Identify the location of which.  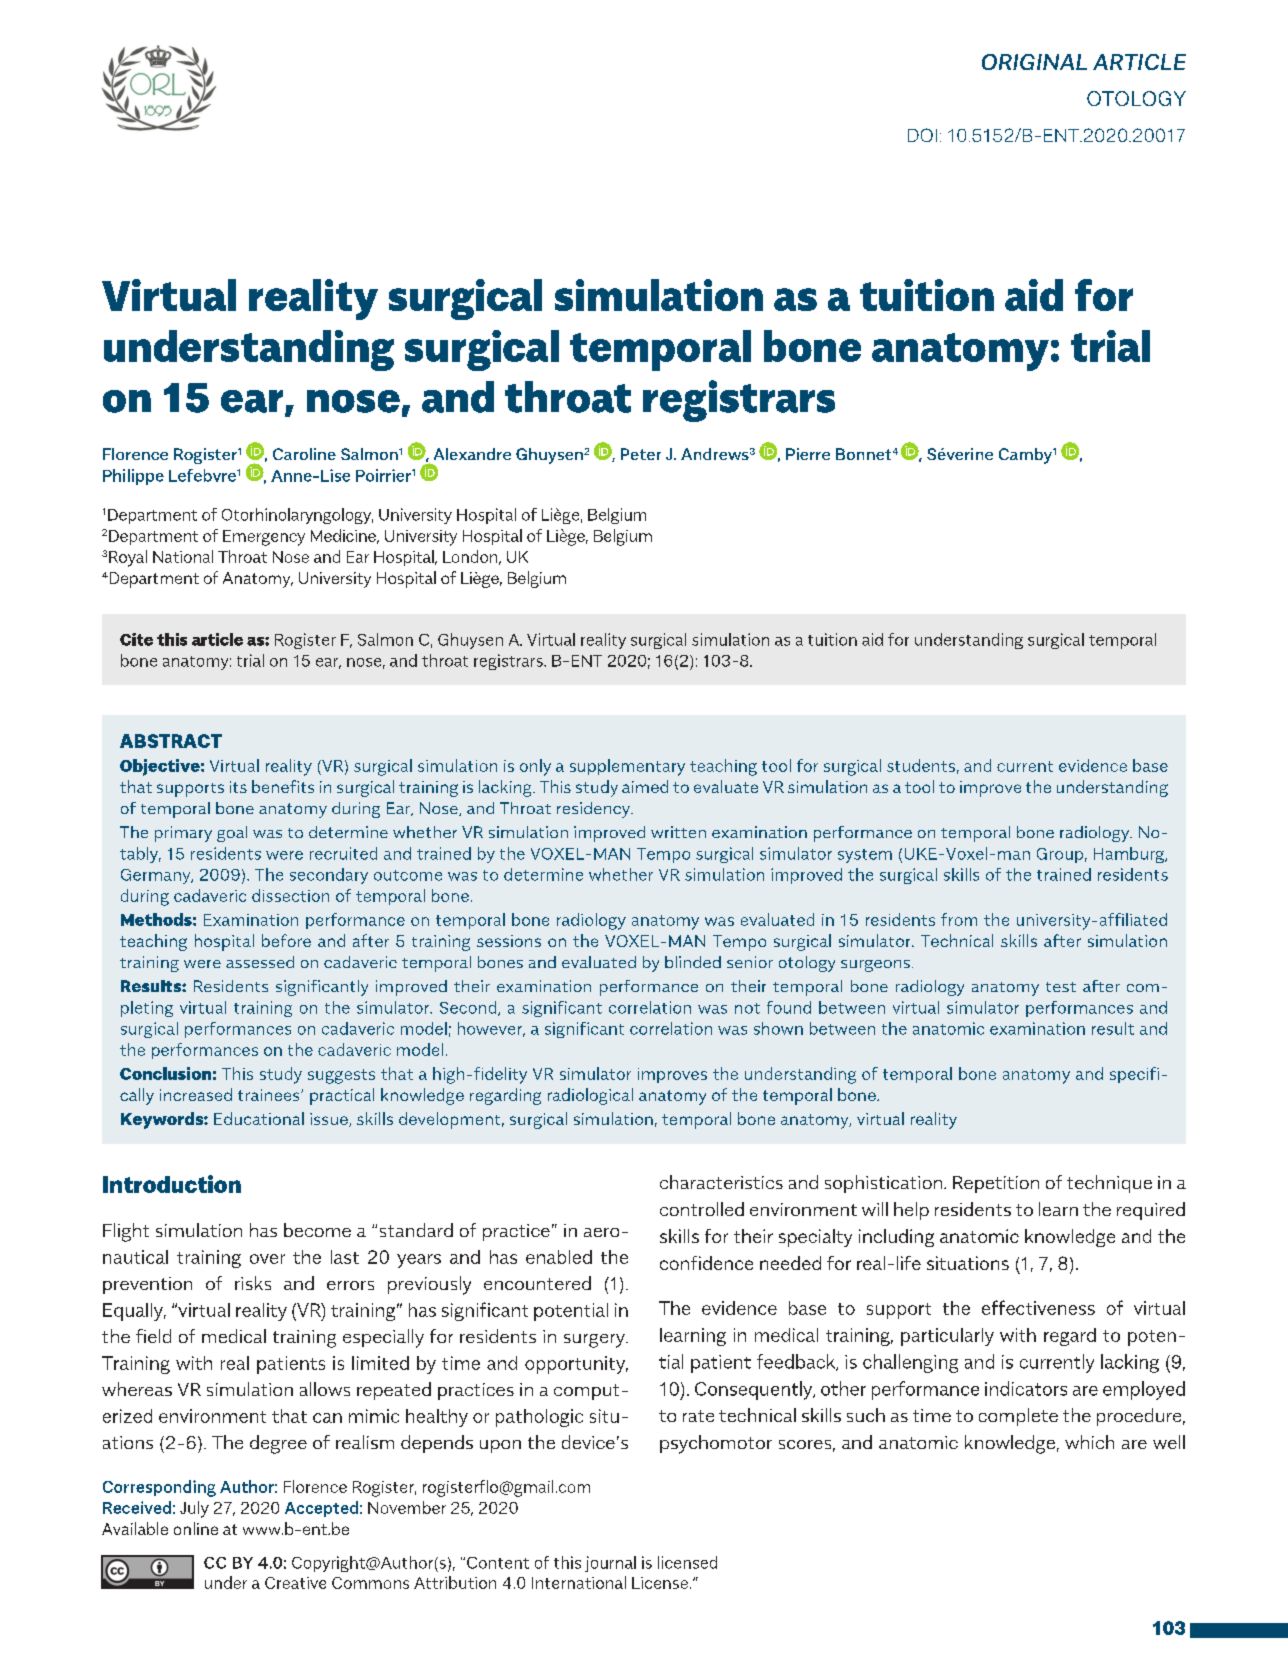
(1089, 1442).
